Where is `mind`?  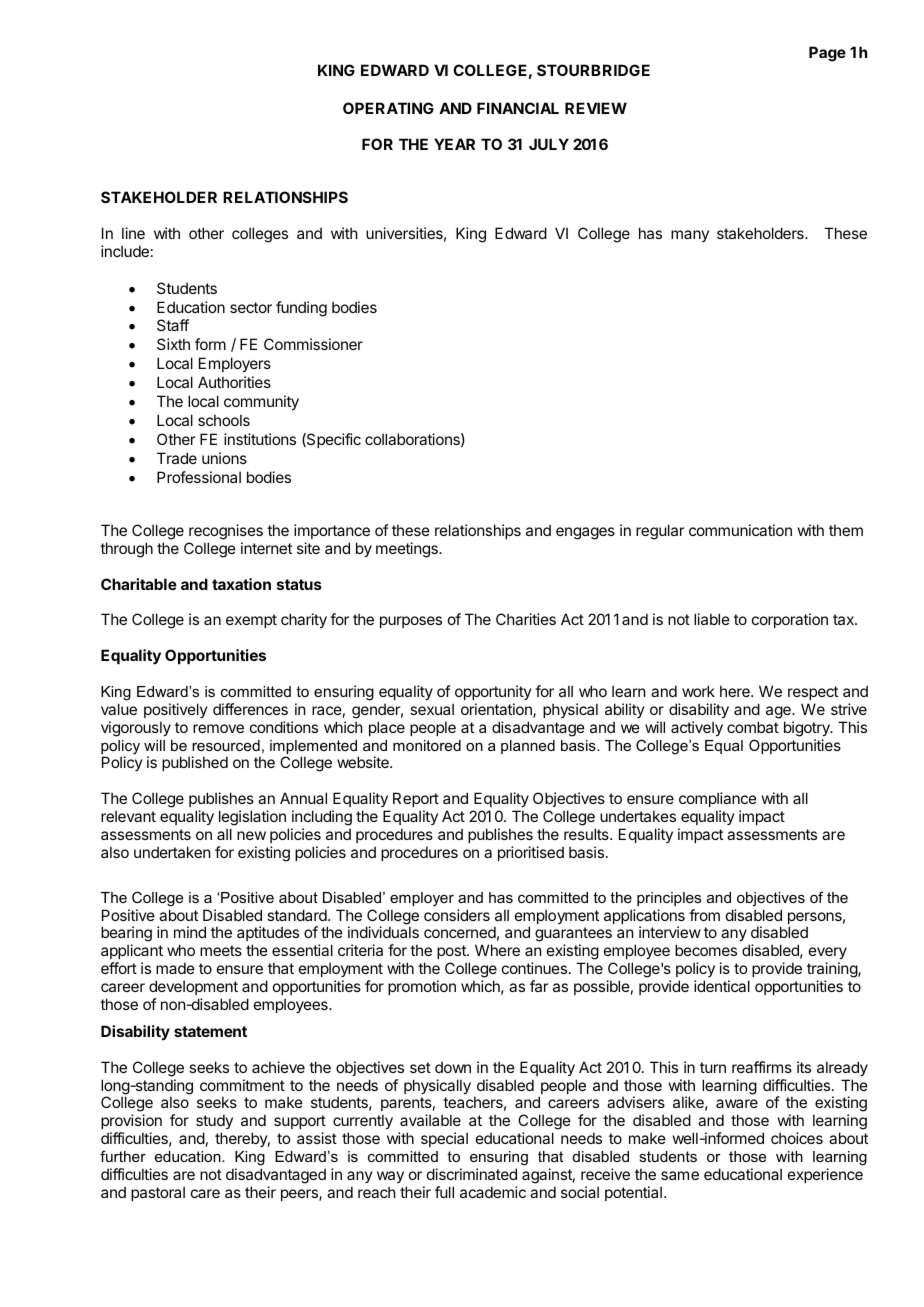
mind is located at coordinates (190, 932).
